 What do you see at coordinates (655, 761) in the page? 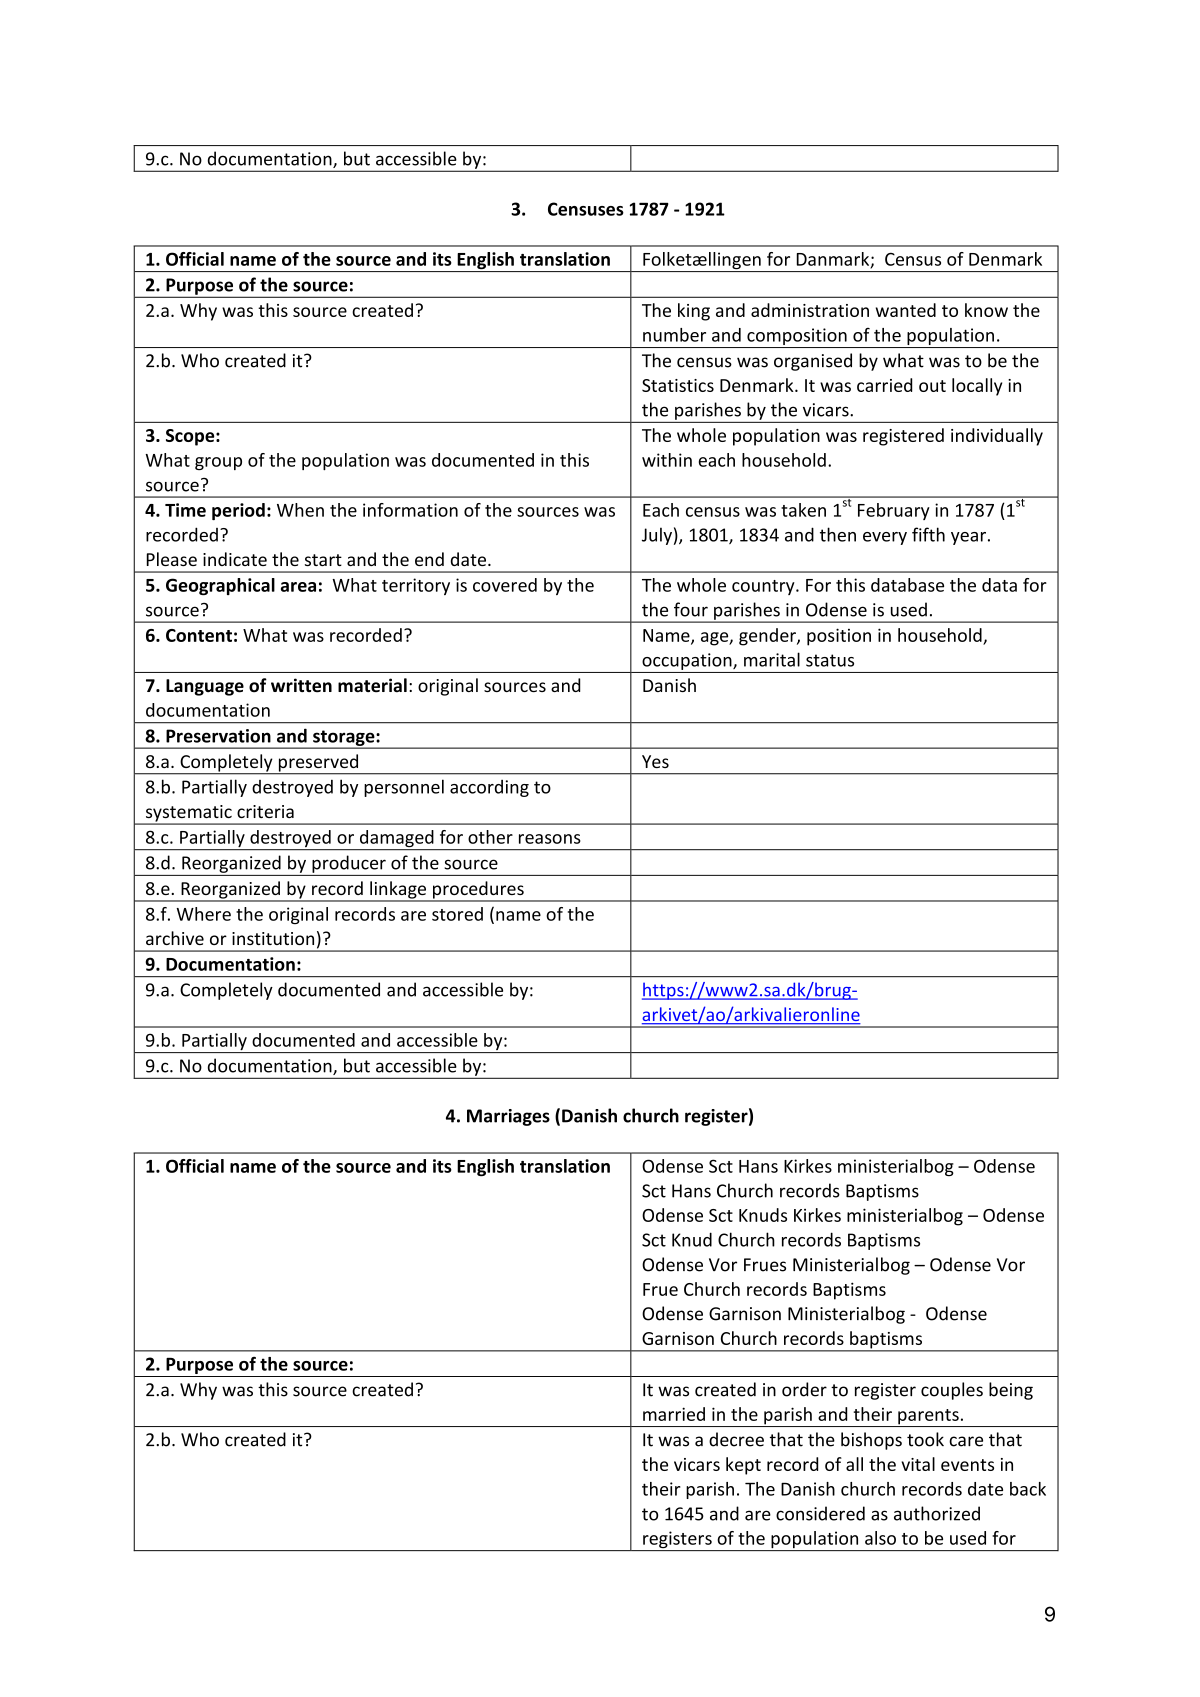
I see `Yes` at bounding box center [655, 761].
